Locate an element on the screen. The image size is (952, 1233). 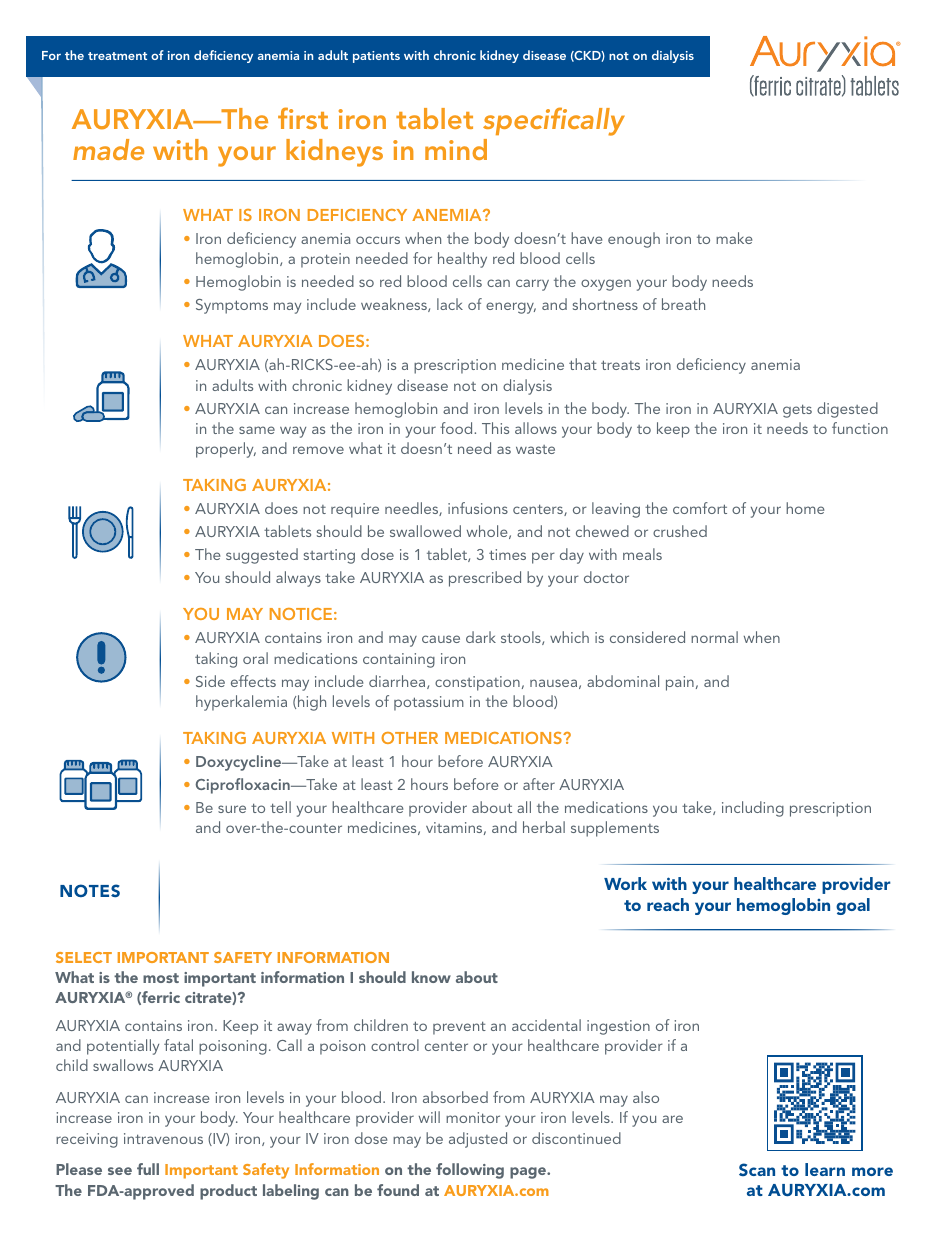
herbal is located at coordinates (544, 827).
